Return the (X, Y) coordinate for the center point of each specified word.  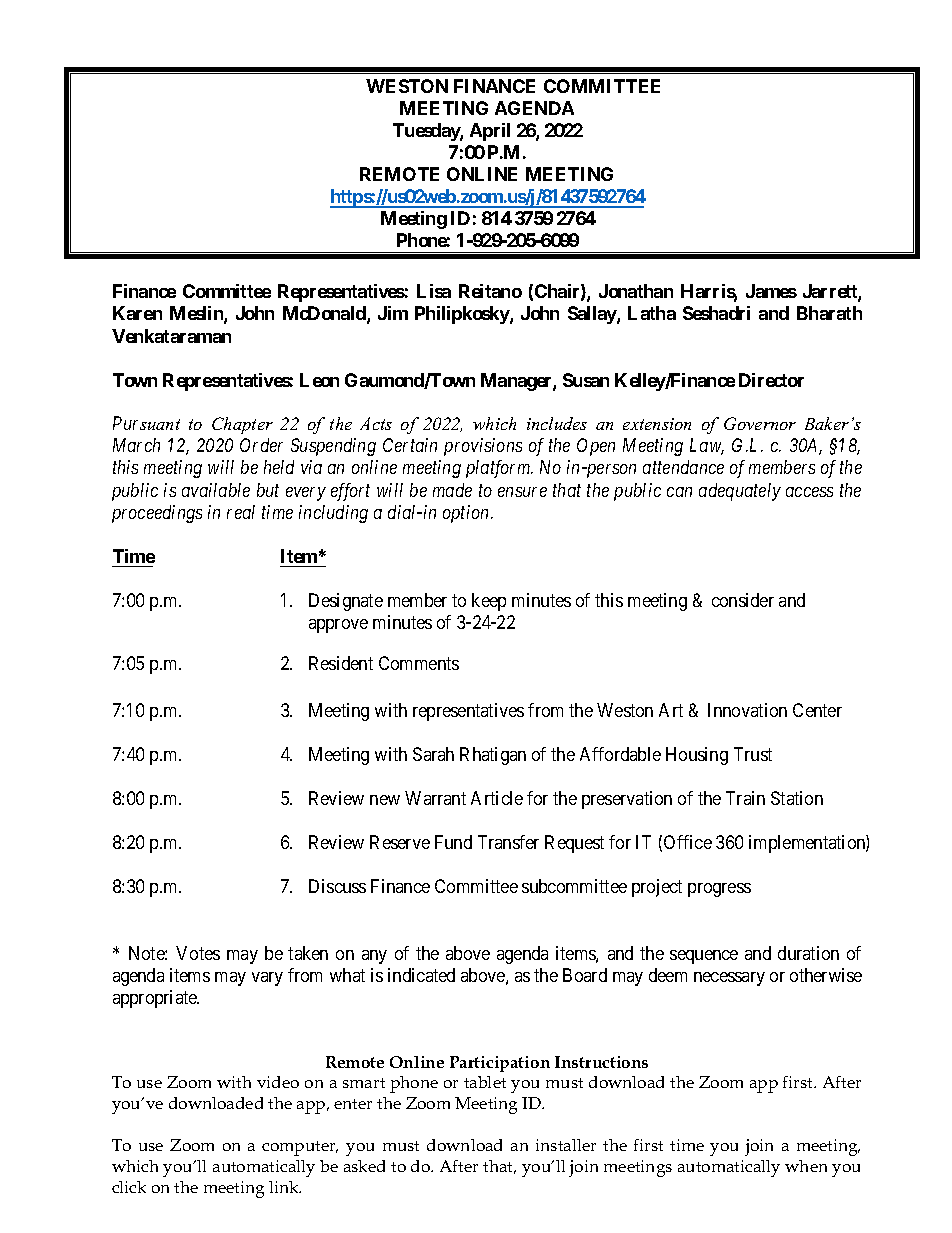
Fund (453, 842)
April (490, 132)
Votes (198, 953)
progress (719, 890)
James (771, 291)
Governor (760, 423)
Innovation (747, 710)
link (285, 1187)
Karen (137, 313)
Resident (341, 663)
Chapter (242, 425)
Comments (419, 663)
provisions (483, 447)
